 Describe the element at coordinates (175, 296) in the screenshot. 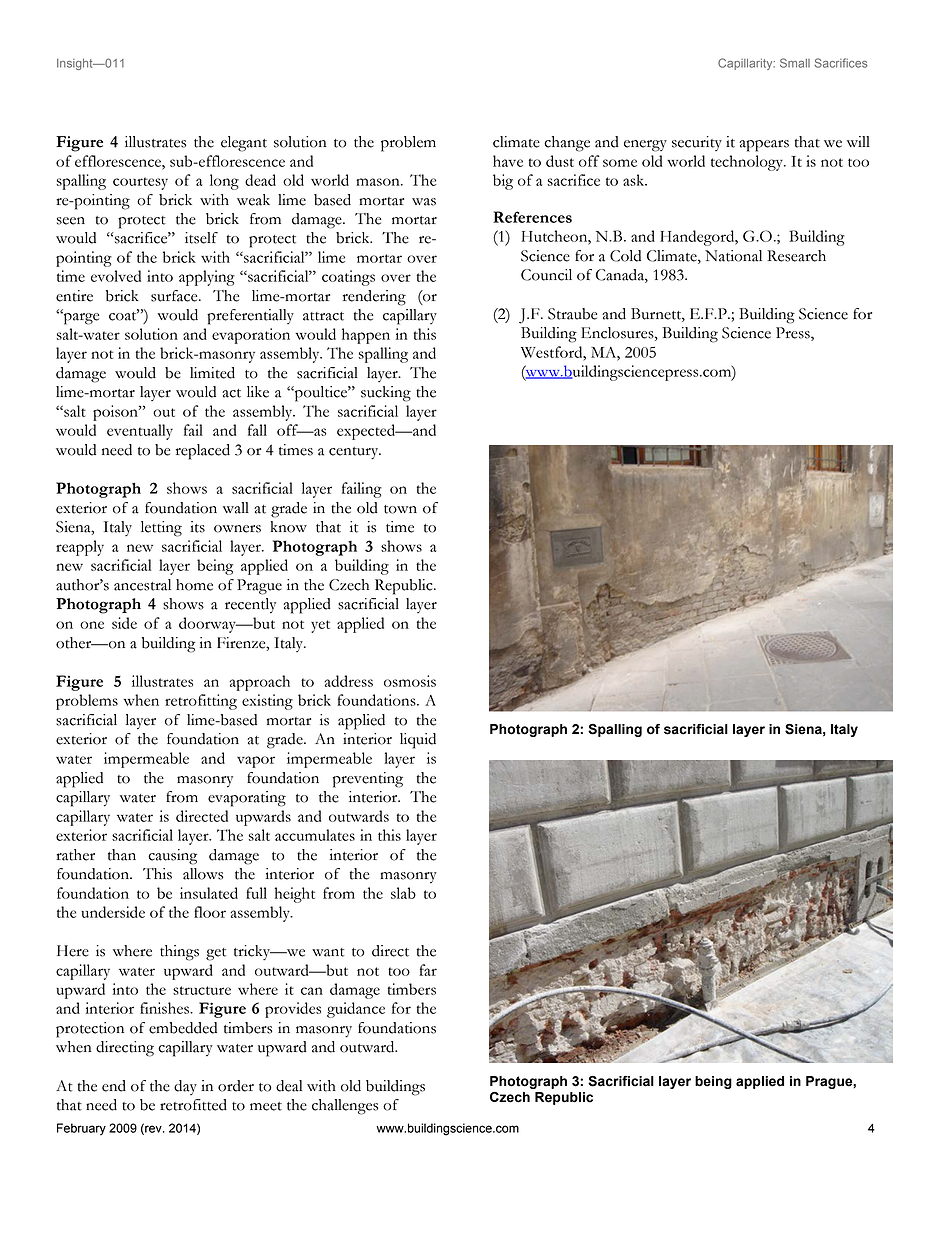

I see `surface` at that location.
